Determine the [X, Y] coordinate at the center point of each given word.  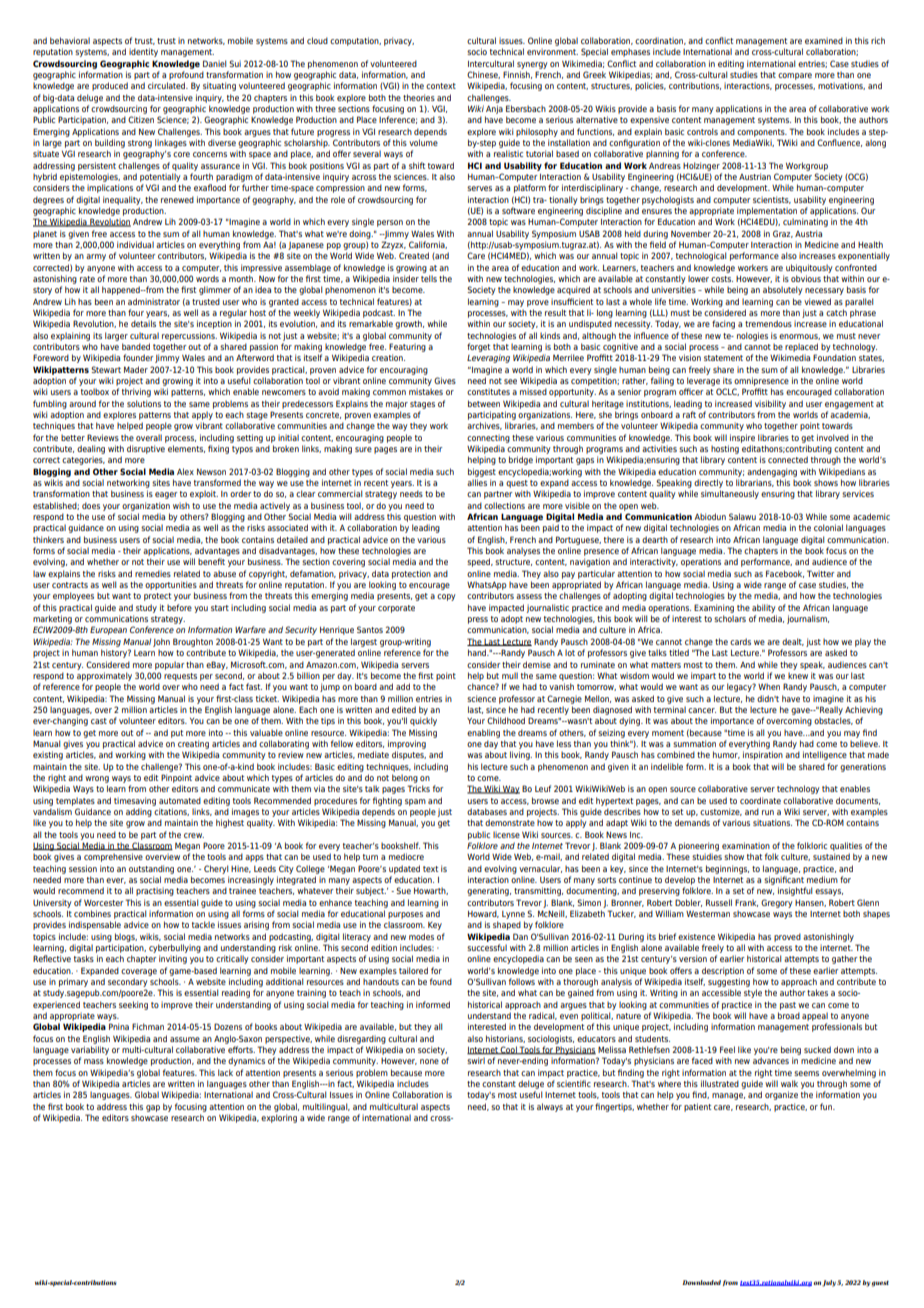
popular [169, 665]
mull [510, 675]
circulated [168, 85]
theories [419, 97]
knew [798, 675]
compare [795, 76]
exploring [279, 1118]
